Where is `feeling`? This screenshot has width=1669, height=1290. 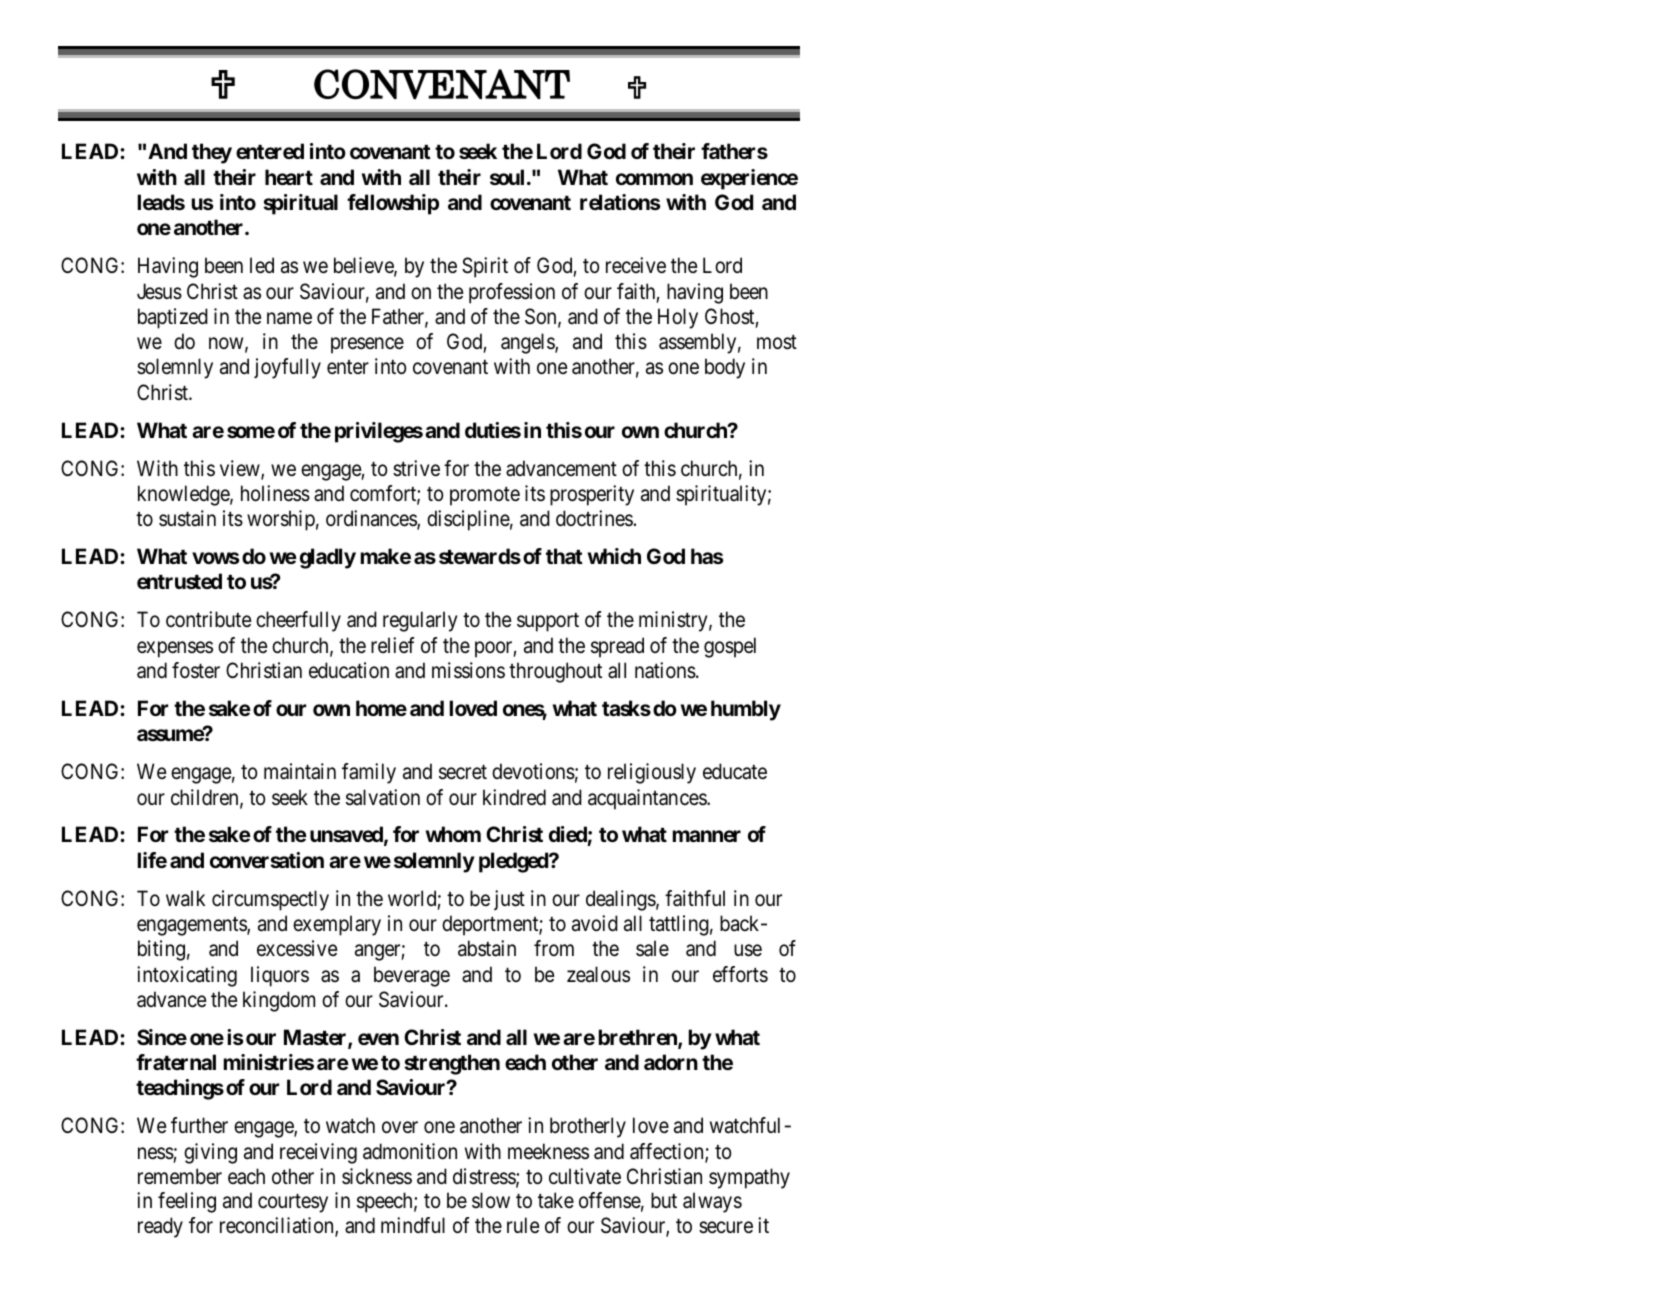 feeling is located at coordinates (187, 1202).
